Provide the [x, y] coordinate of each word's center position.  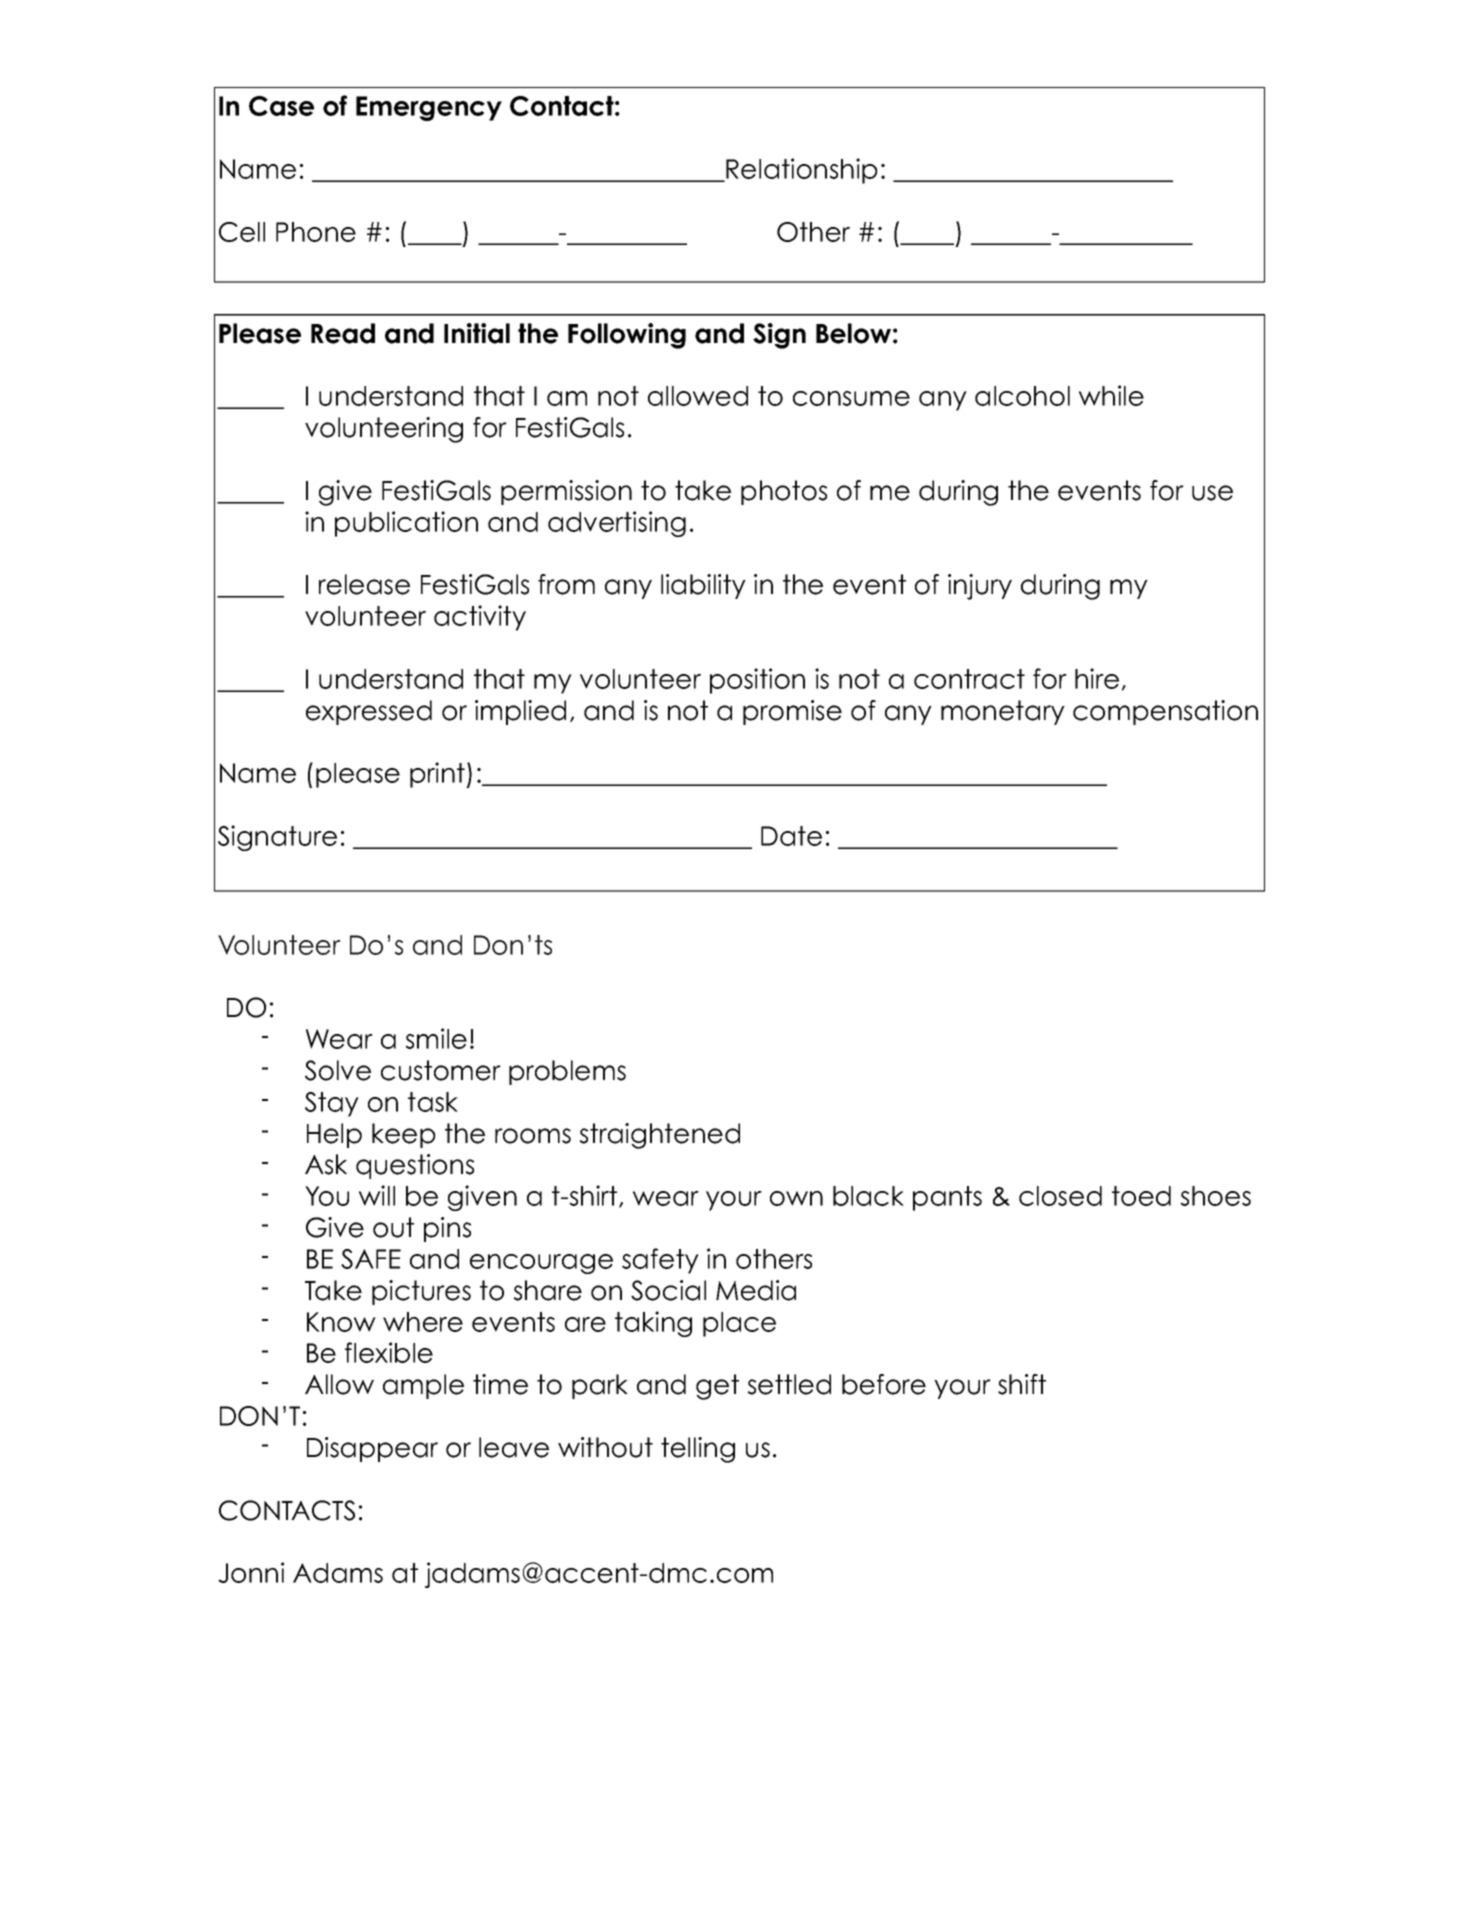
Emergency [429, 108]
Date [791, 836]
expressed [369, 712]
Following [627, 336]
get [717, 1387]
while [1111, 395]
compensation [1165, 712]
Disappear [372, 1449]
